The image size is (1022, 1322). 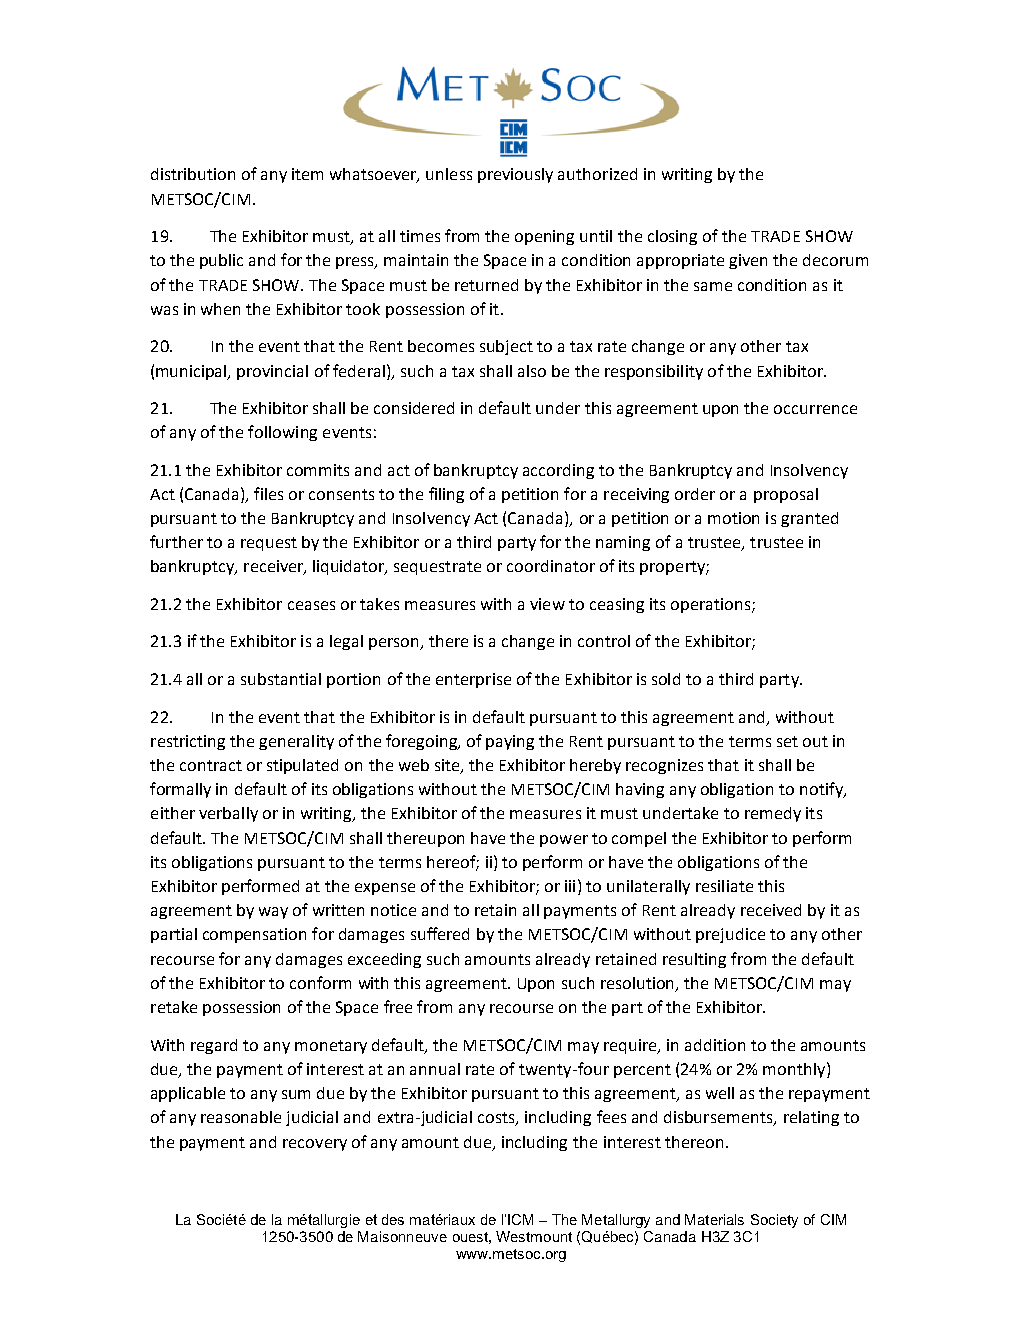 I want to click on given, so click(x=748, y=261).
